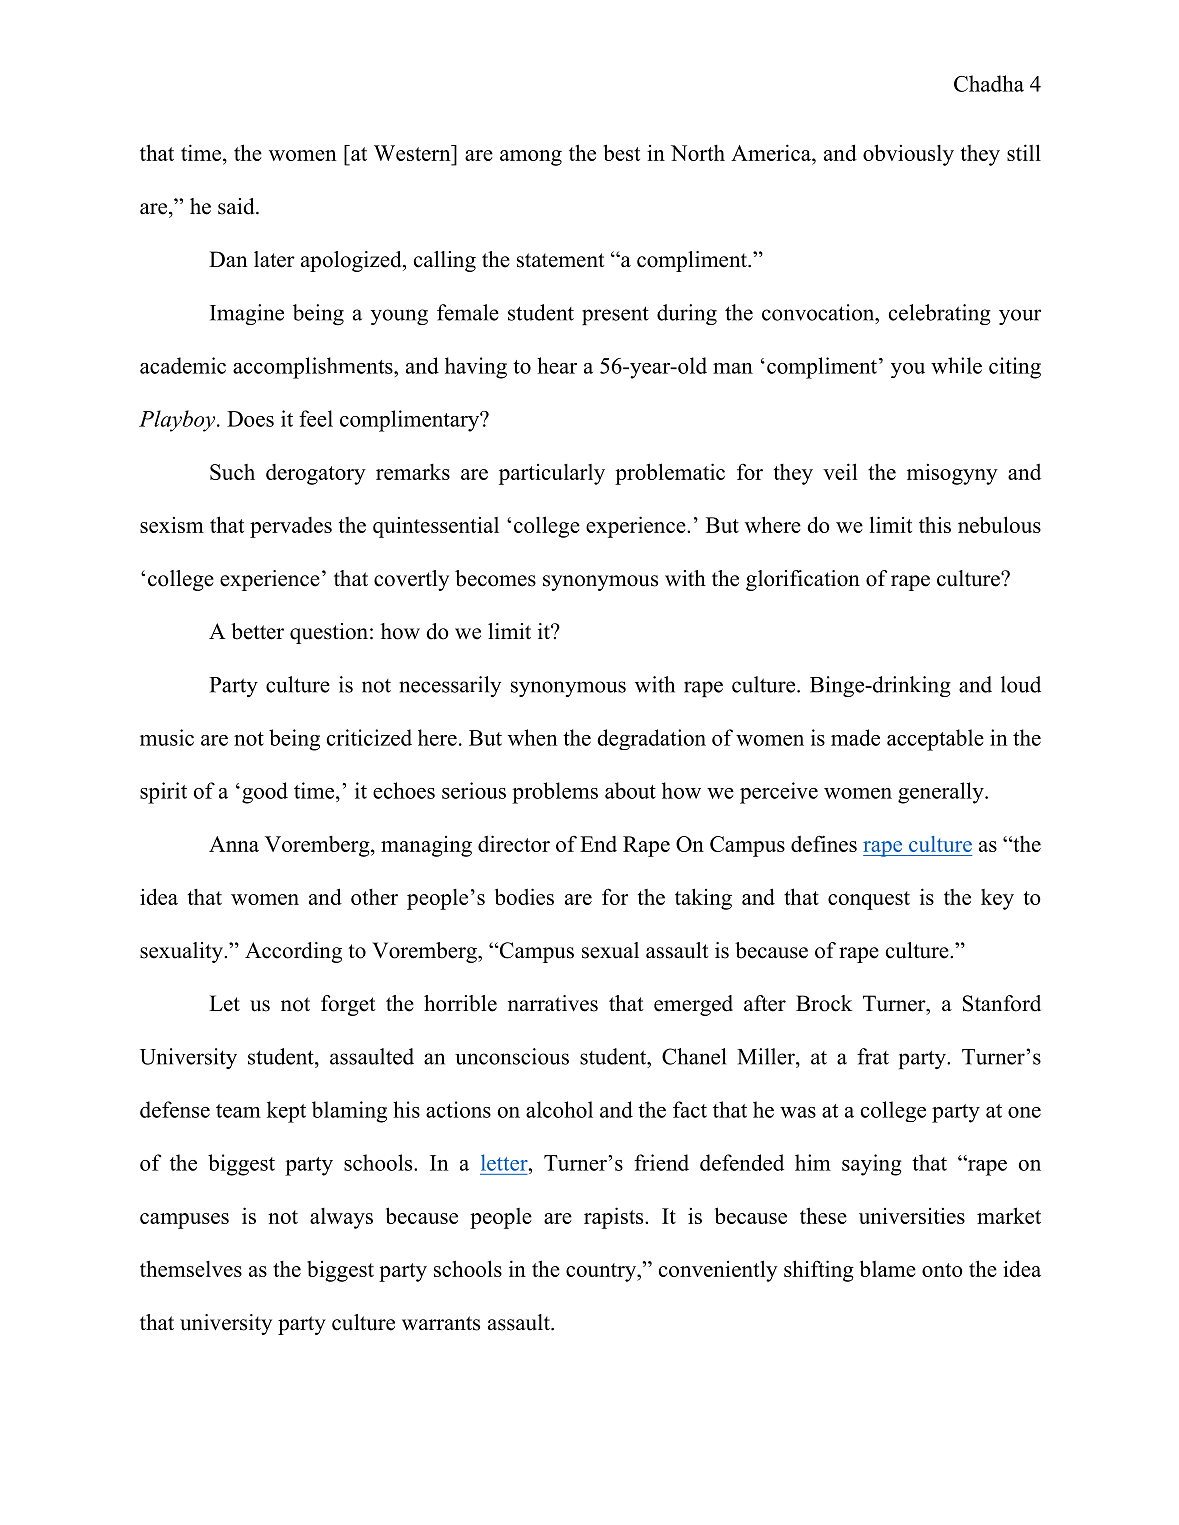 Image resolution: width=1179 pixels, height=1525 pixels. I want to click on obviously, so click(908, 155).
